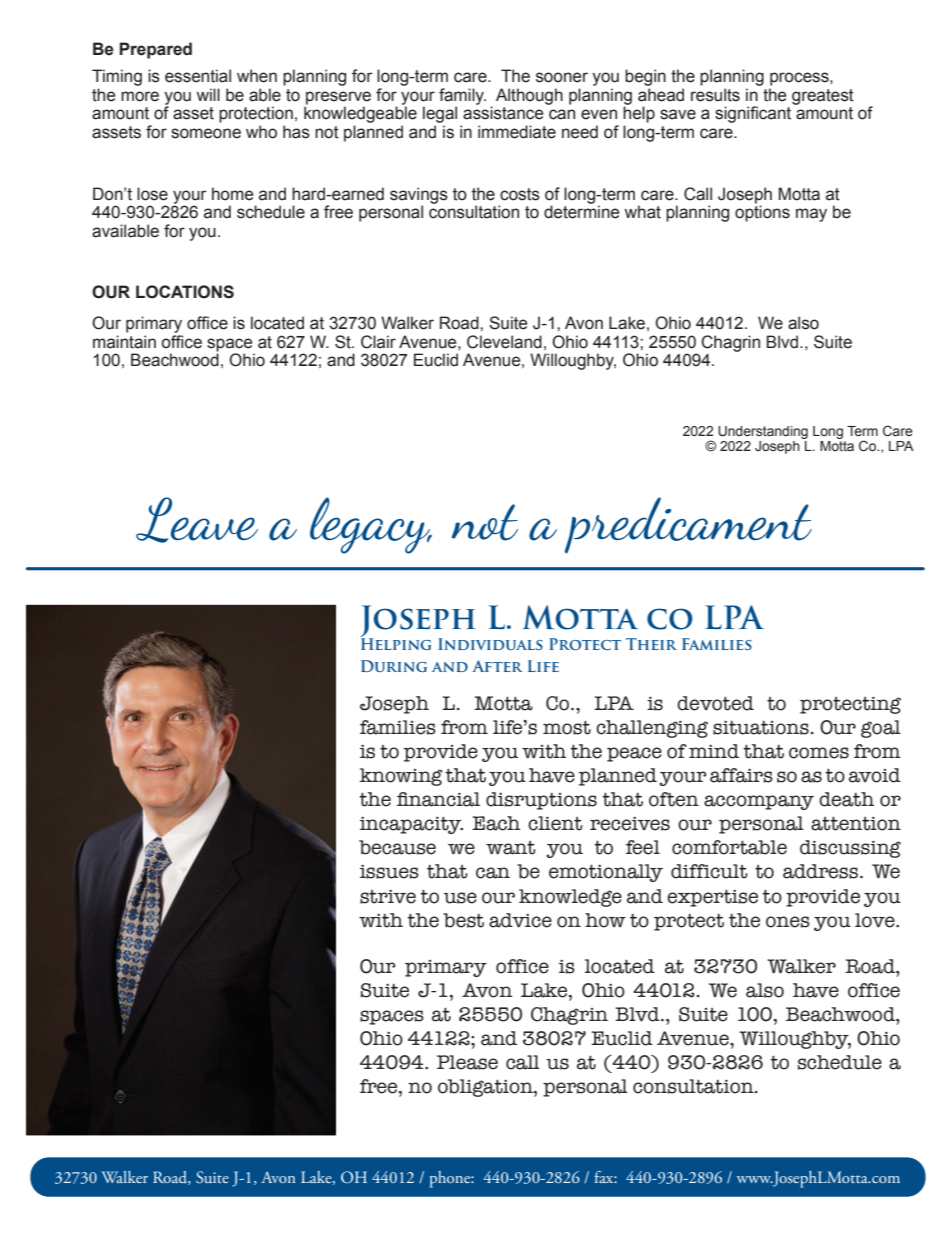  What do you see at coordinates (788, 922) in the screenshot?
I see `ones` at bounding box center [788, 922].
